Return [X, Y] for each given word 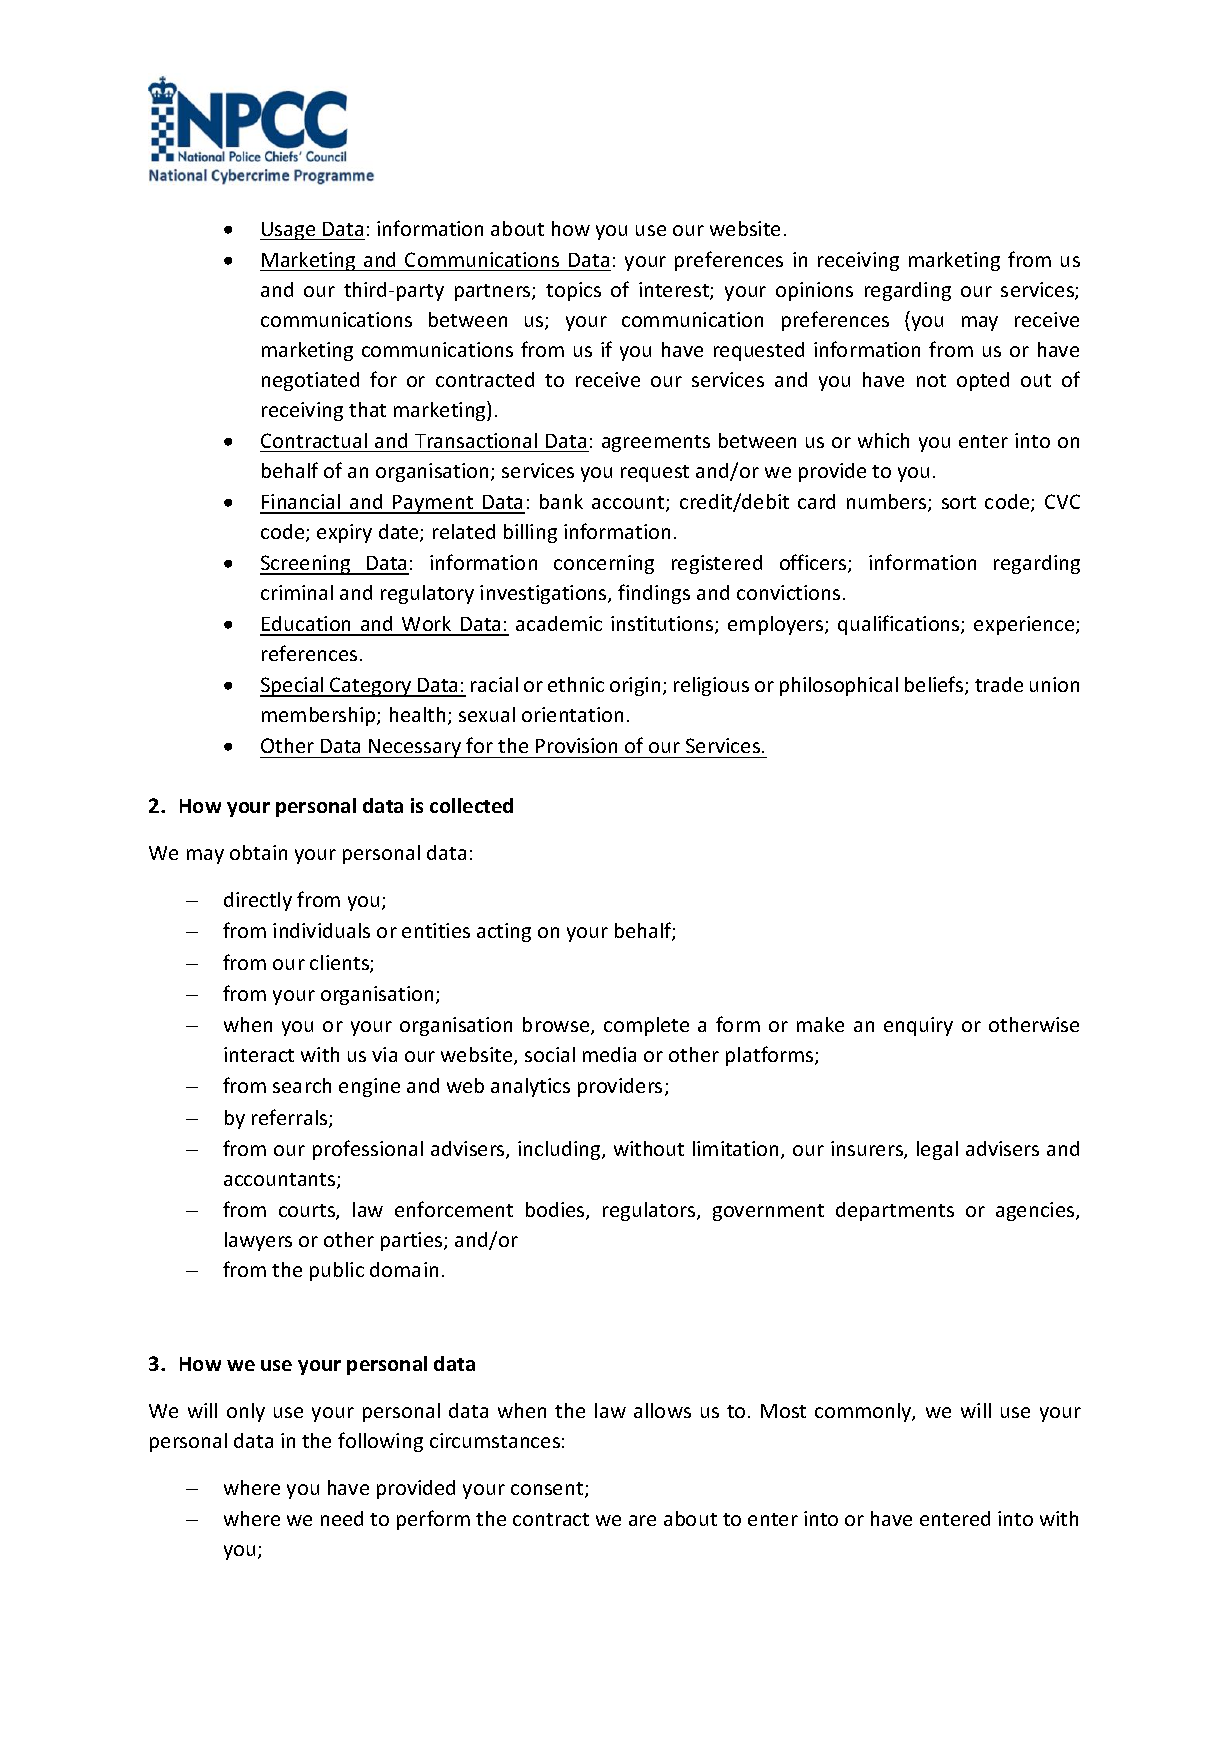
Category [371, 687]
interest [675, 291]
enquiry [918, 1026]
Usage [289, 231]
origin [635, 686]
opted [983, 381]
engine [369, 1087]
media [609, 1054]
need [342, 1518]
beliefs [935, 685]
